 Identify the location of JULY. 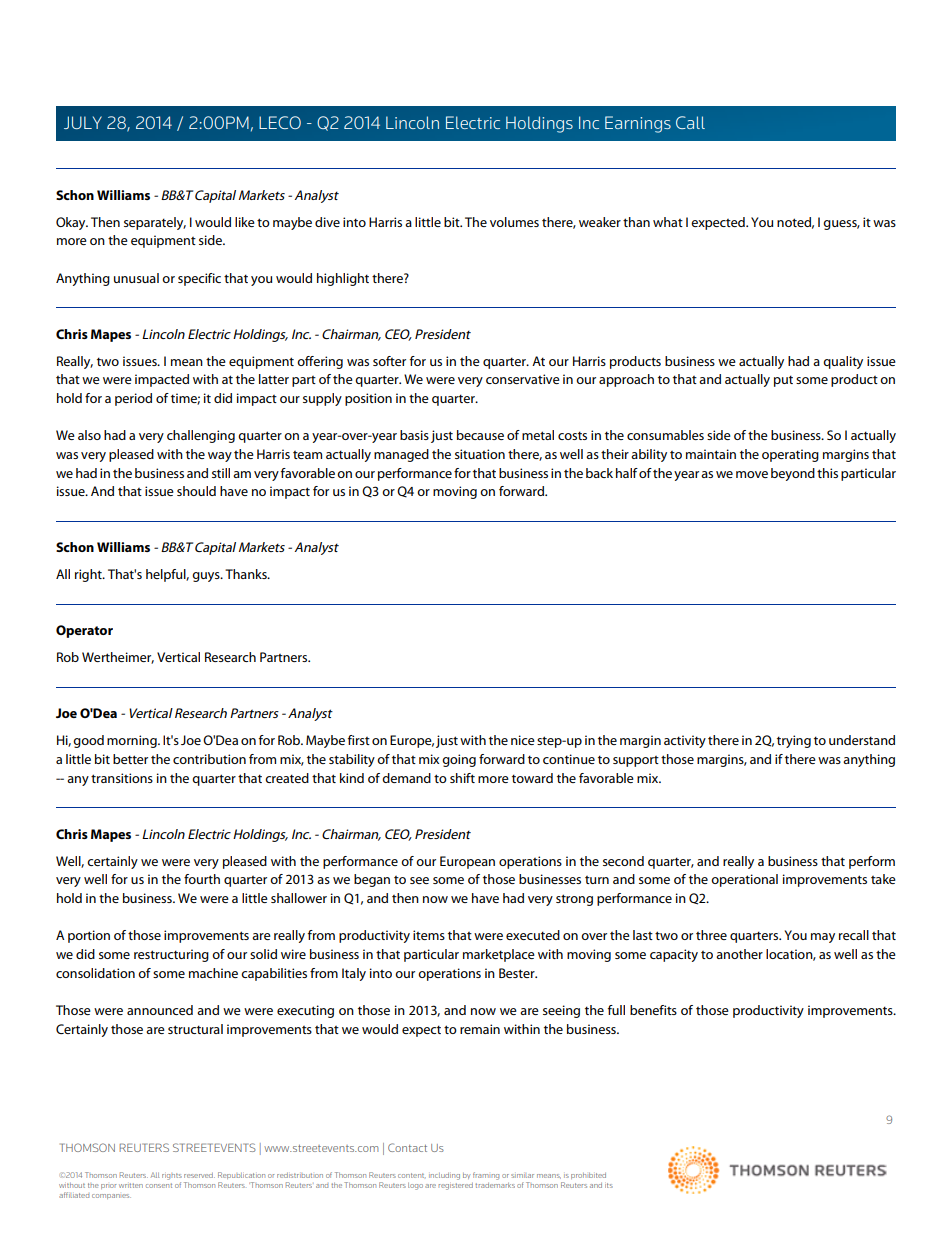
(83, 122).
